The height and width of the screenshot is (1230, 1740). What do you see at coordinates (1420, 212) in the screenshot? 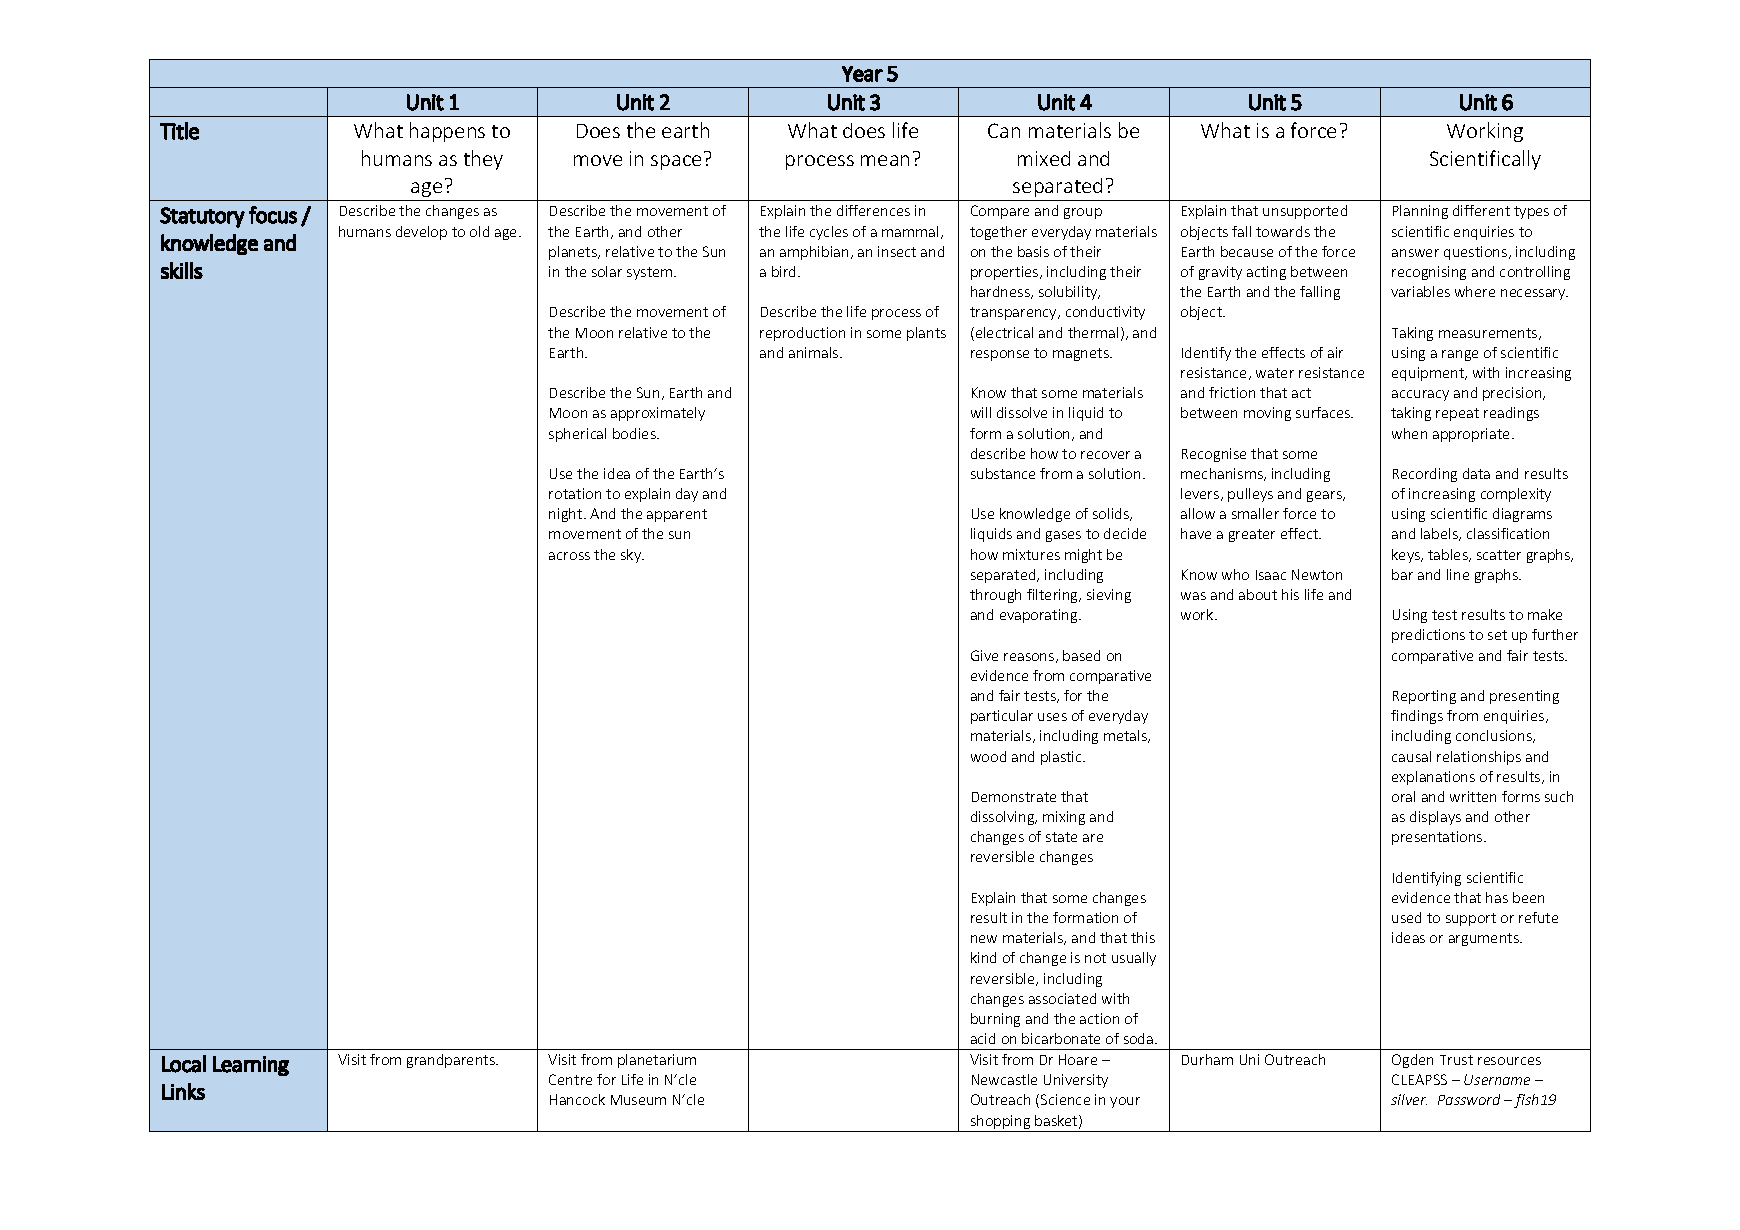
I see `Planning` at bounding box center [1420, 212].
